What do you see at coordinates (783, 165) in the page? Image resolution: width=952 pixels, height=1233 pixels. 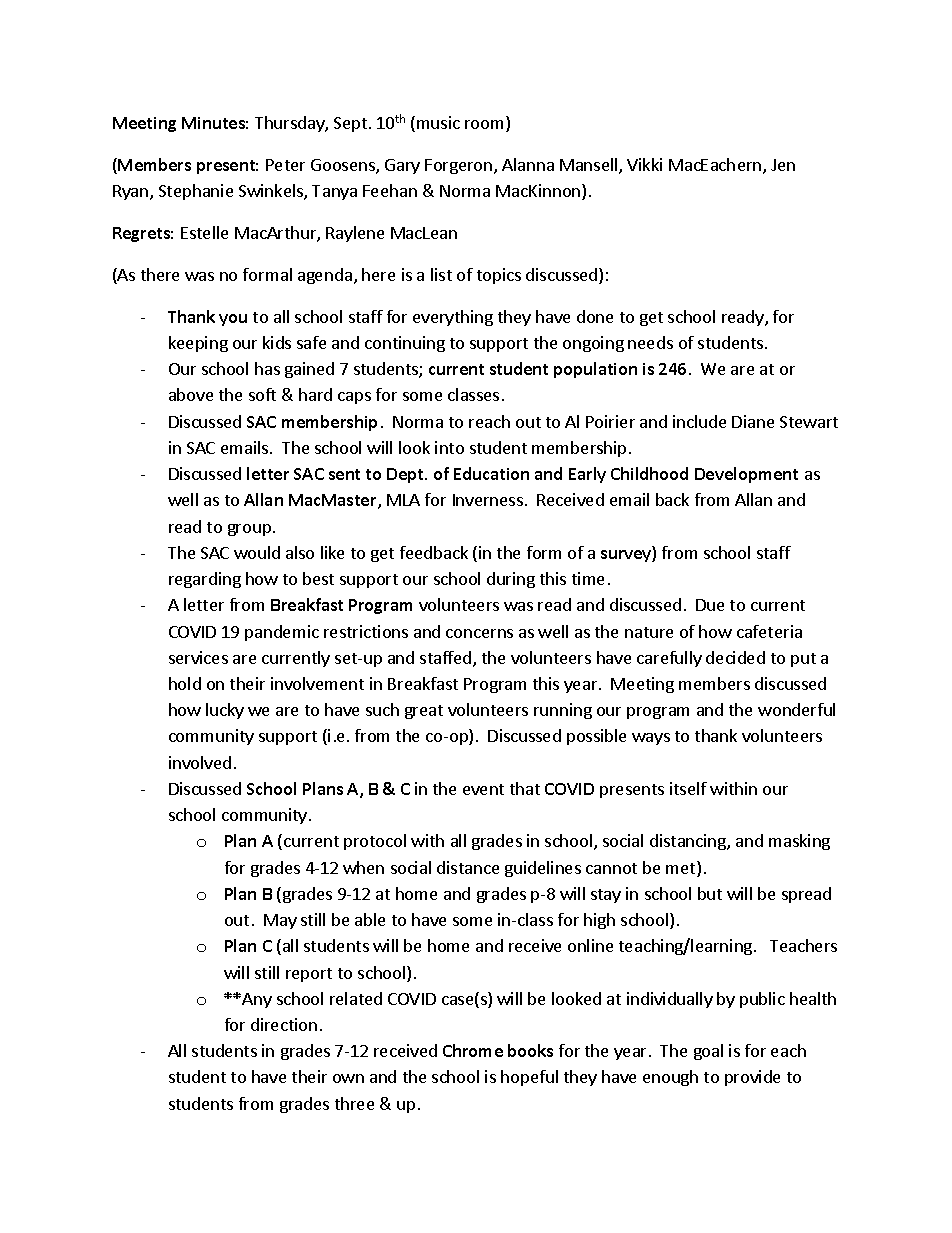 I see `Jen` at bounding box center [783, 165].
